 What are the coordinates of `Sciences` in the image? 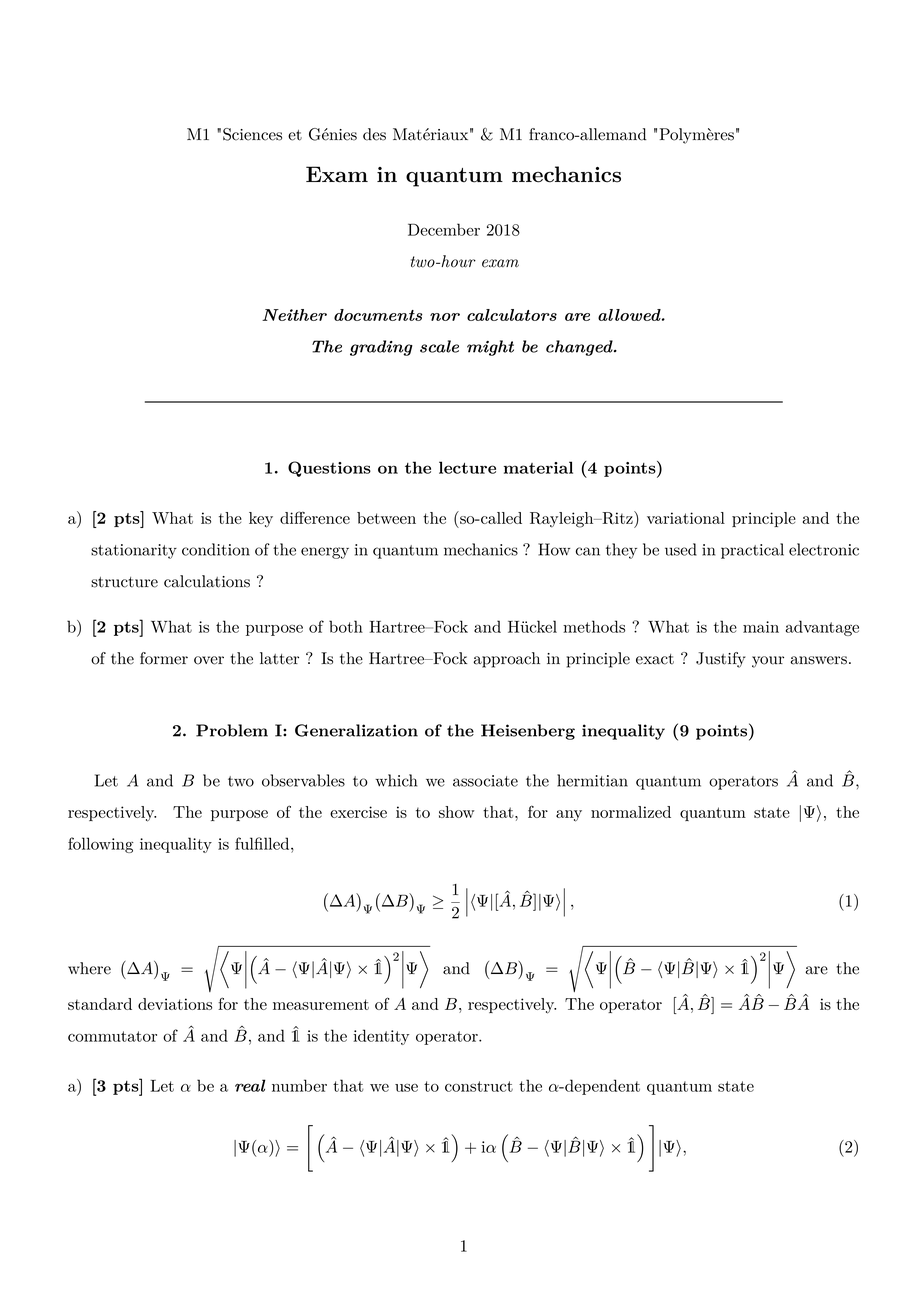 It's located at (252, 134).
